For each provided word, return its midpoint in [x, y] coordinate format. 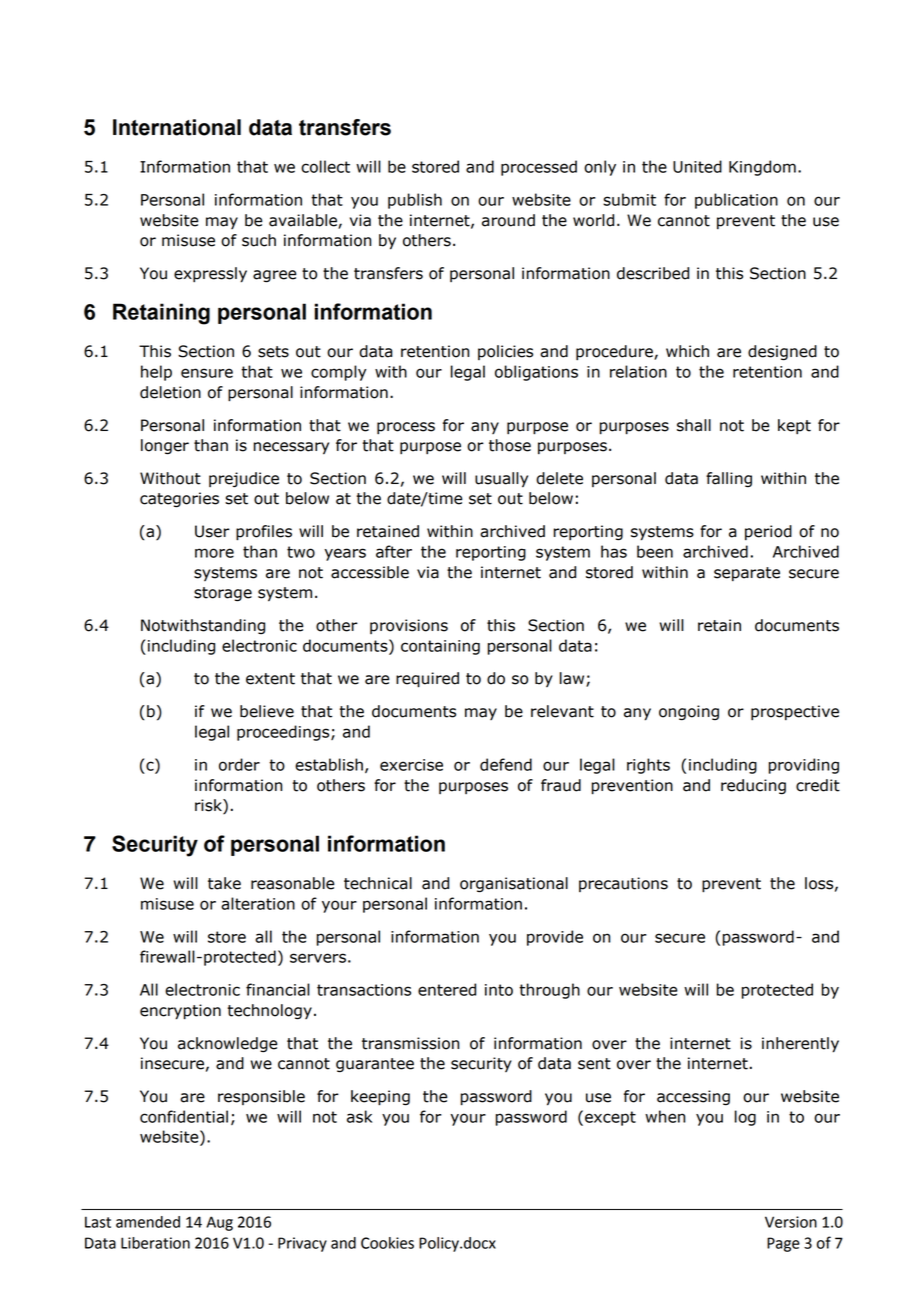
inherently [800, 1045]
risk [209, 806]
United [697, 166]
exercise [411, 765]
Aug [219, 1223]
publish [415, 201]
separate [747, 574]
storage [223, 594]
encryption [180, 1012]
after [394, 551]
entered [447, 989]
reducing [753, 787]
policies [505, 352]
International [177, 127]
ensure [207, 373]
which [687, 351]
